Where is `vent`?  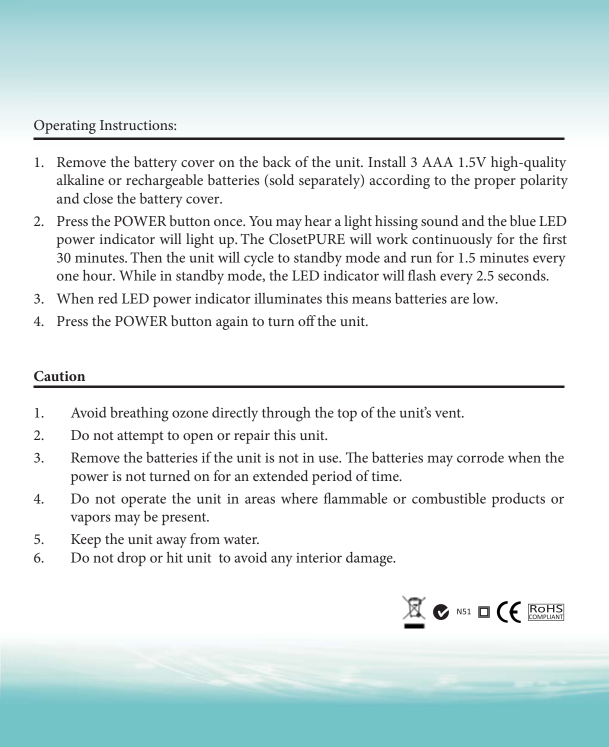
vent is located at coordinates (449, 413).
